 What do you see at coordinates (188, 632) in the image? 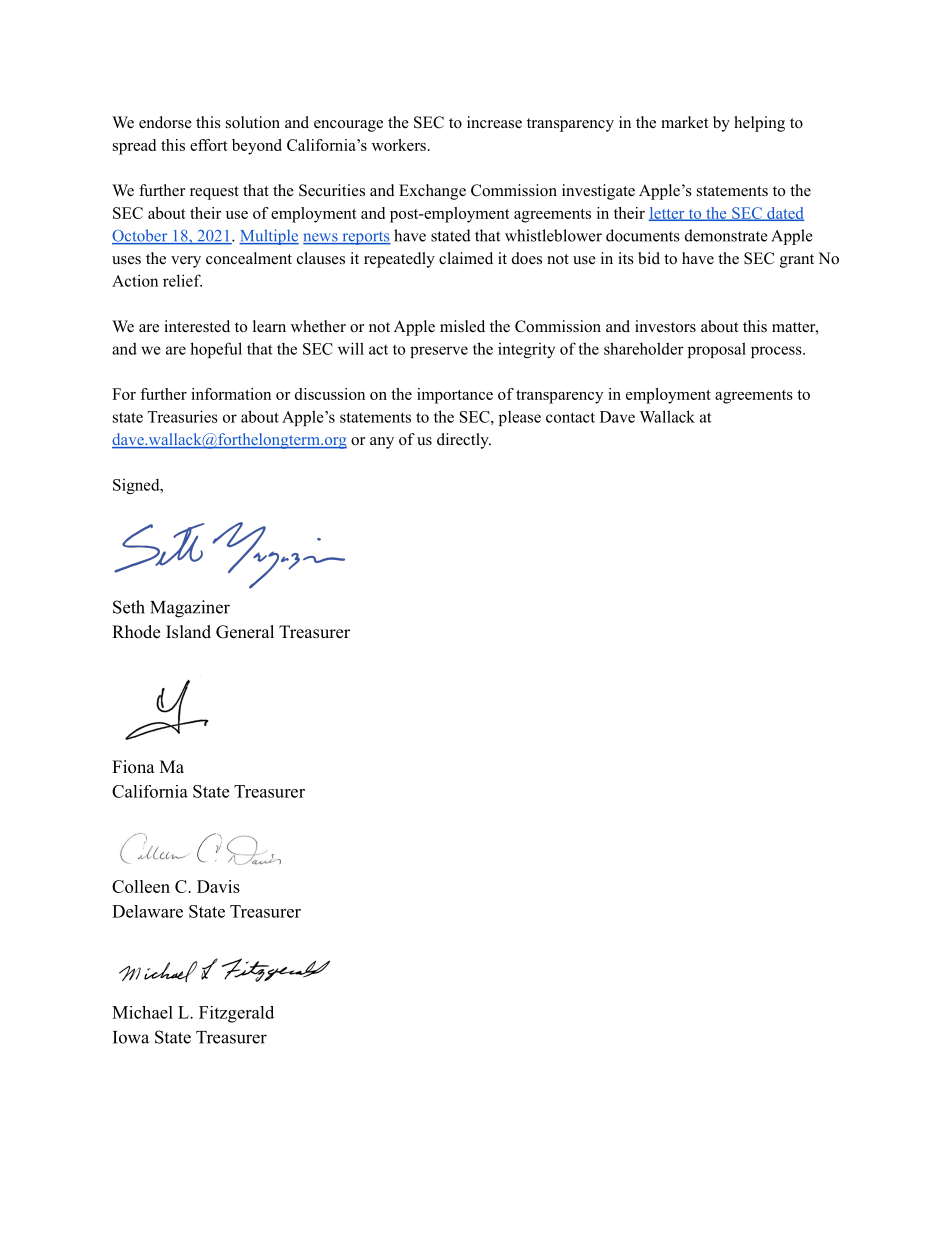
I see `Island` at bounding box center [188, 632].
